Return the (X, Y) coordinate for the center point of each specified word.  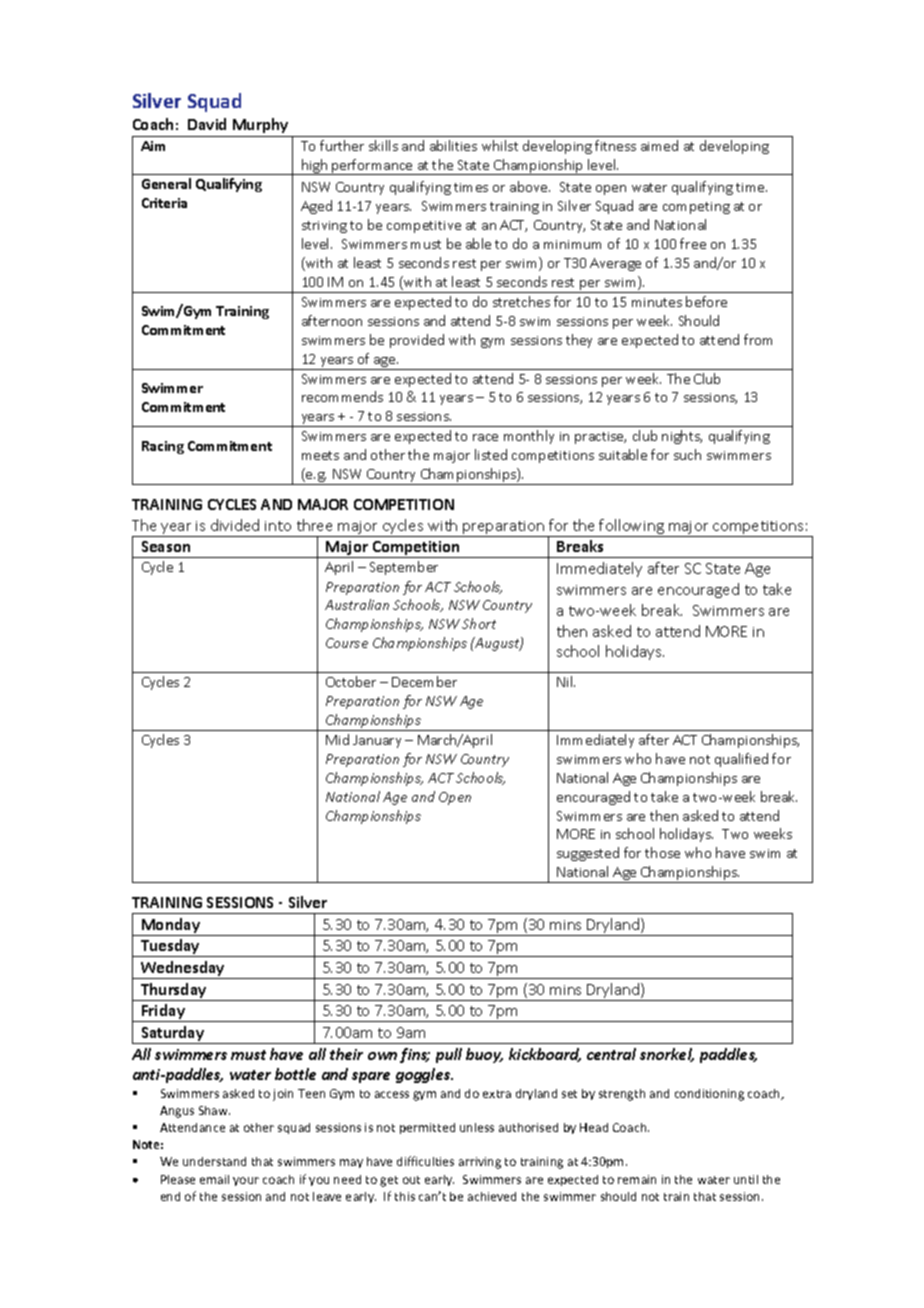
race (485, 437)
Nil (566, 681)
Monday (171, 925)
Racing (163, 447)
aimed (659, 145)
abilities (453, 145)
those (662, 852)
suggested (588, 854)
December (424, 681)
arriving (480, 1163)
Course (347, 643)
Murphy (260, 125)
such (687, 454)
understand (214, 1161)
